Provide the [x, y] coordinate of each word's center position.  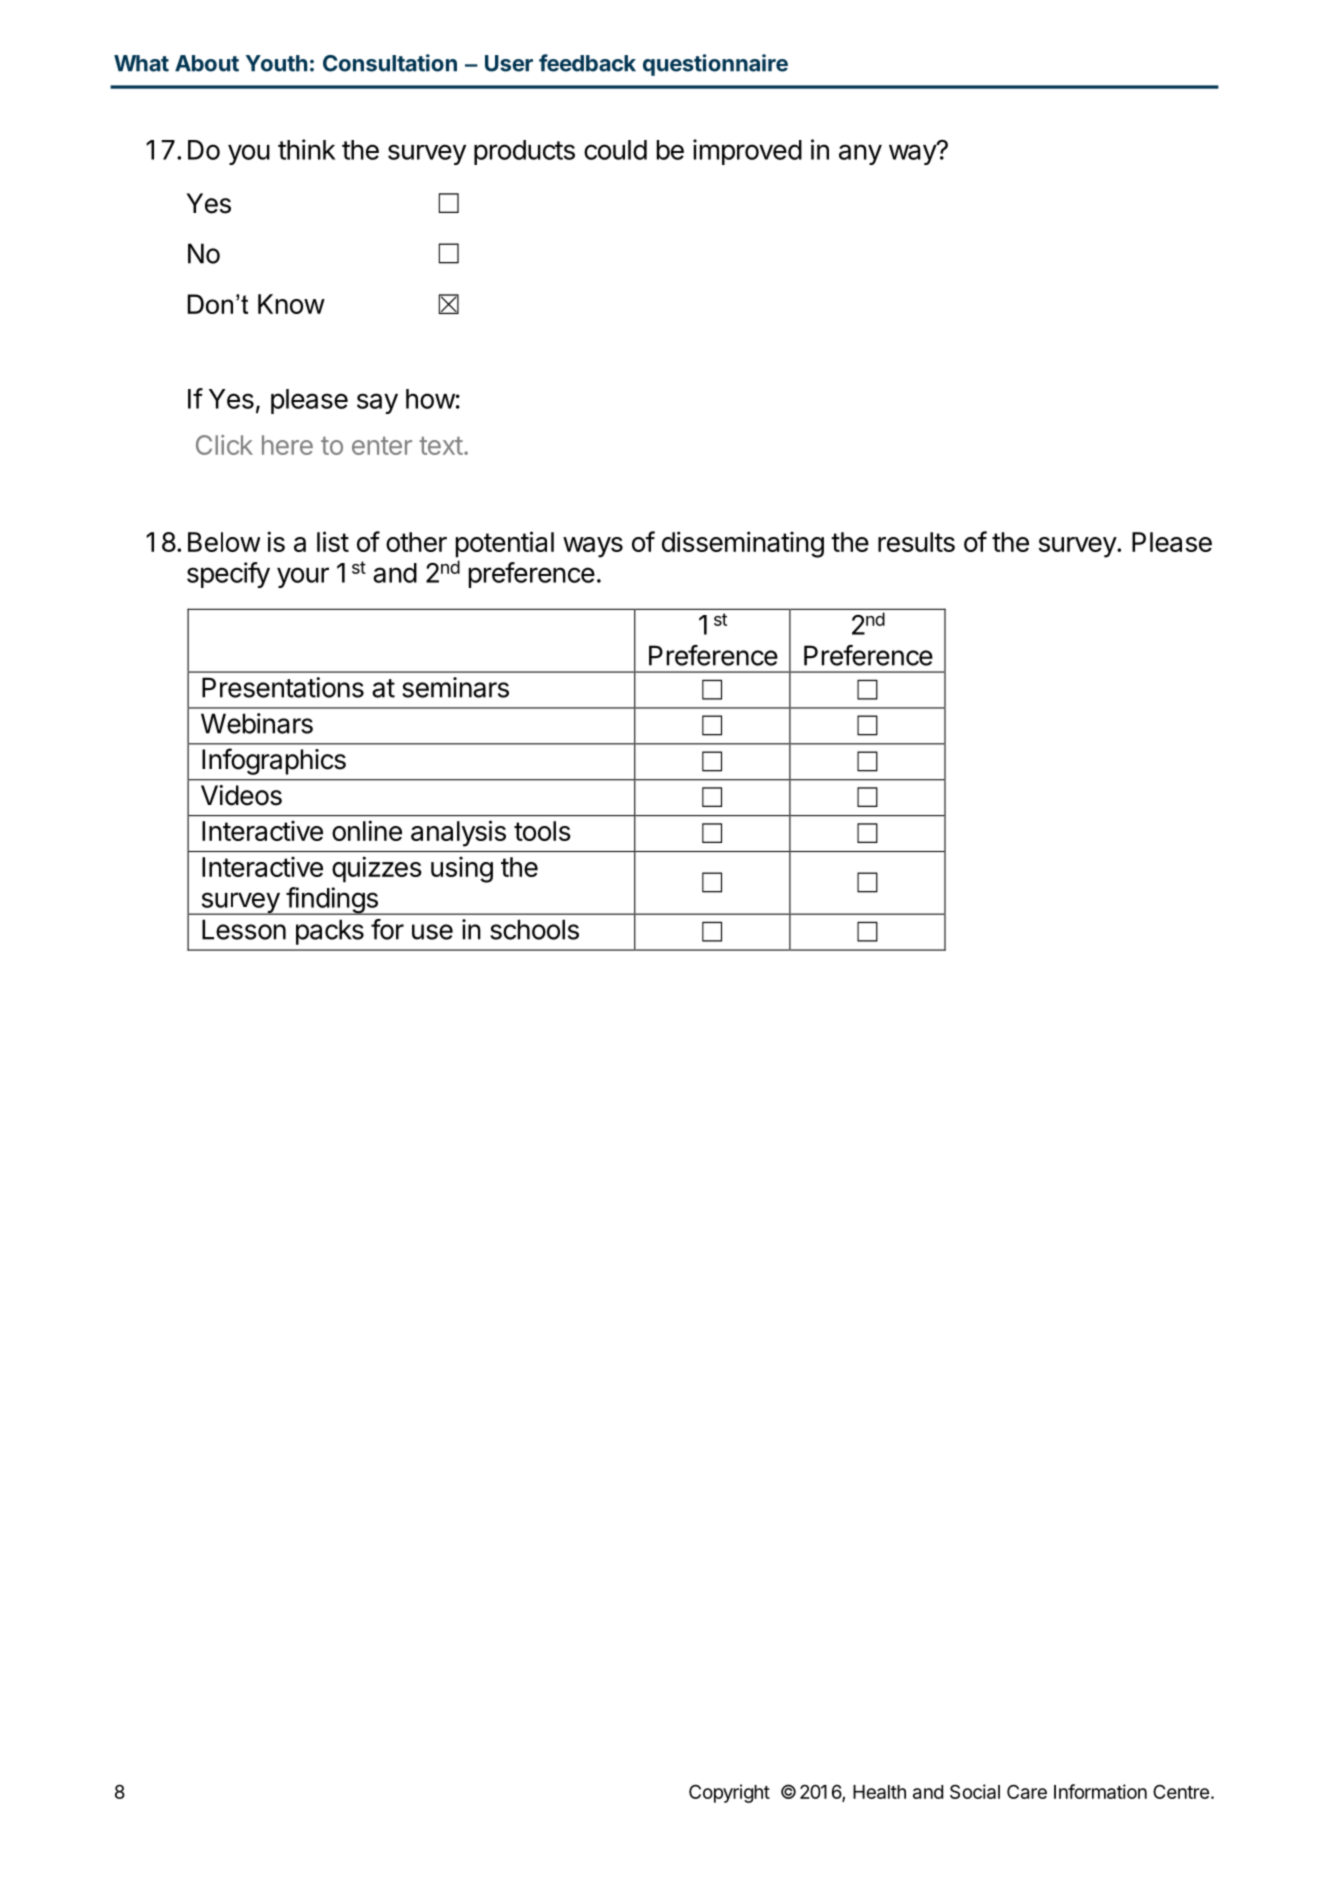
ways [593, 547]
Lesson [244, 929]
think [306, 149]
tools [542, 831]
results [916, 542]
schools [534, 929]
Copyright [729, 1793]
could [615, 150]
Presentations [283, 687]
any [860, 154]
